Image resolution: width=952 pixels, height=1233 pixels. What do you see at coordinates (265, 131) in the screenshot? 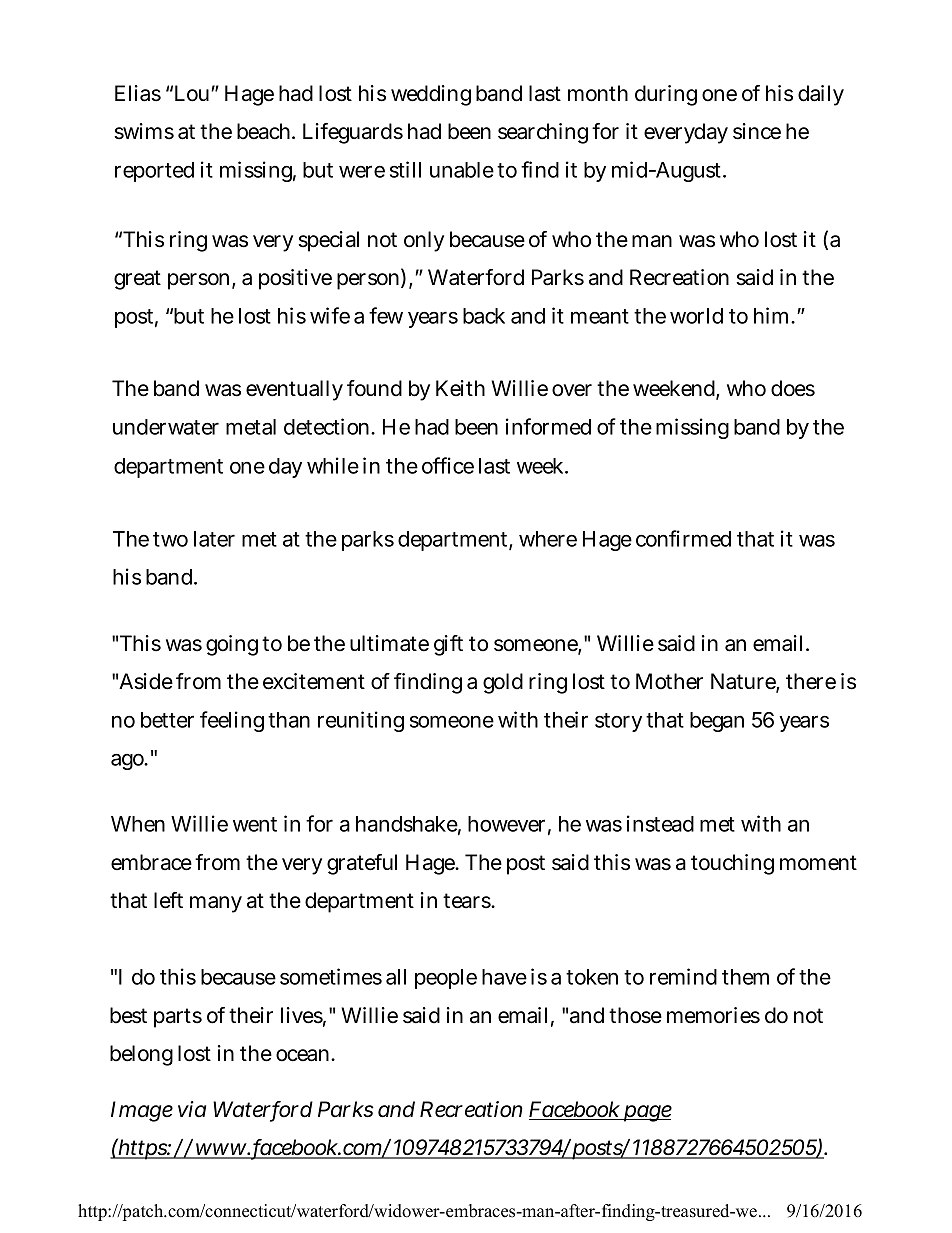
I see `beach` at bounding box center [265, 131].
